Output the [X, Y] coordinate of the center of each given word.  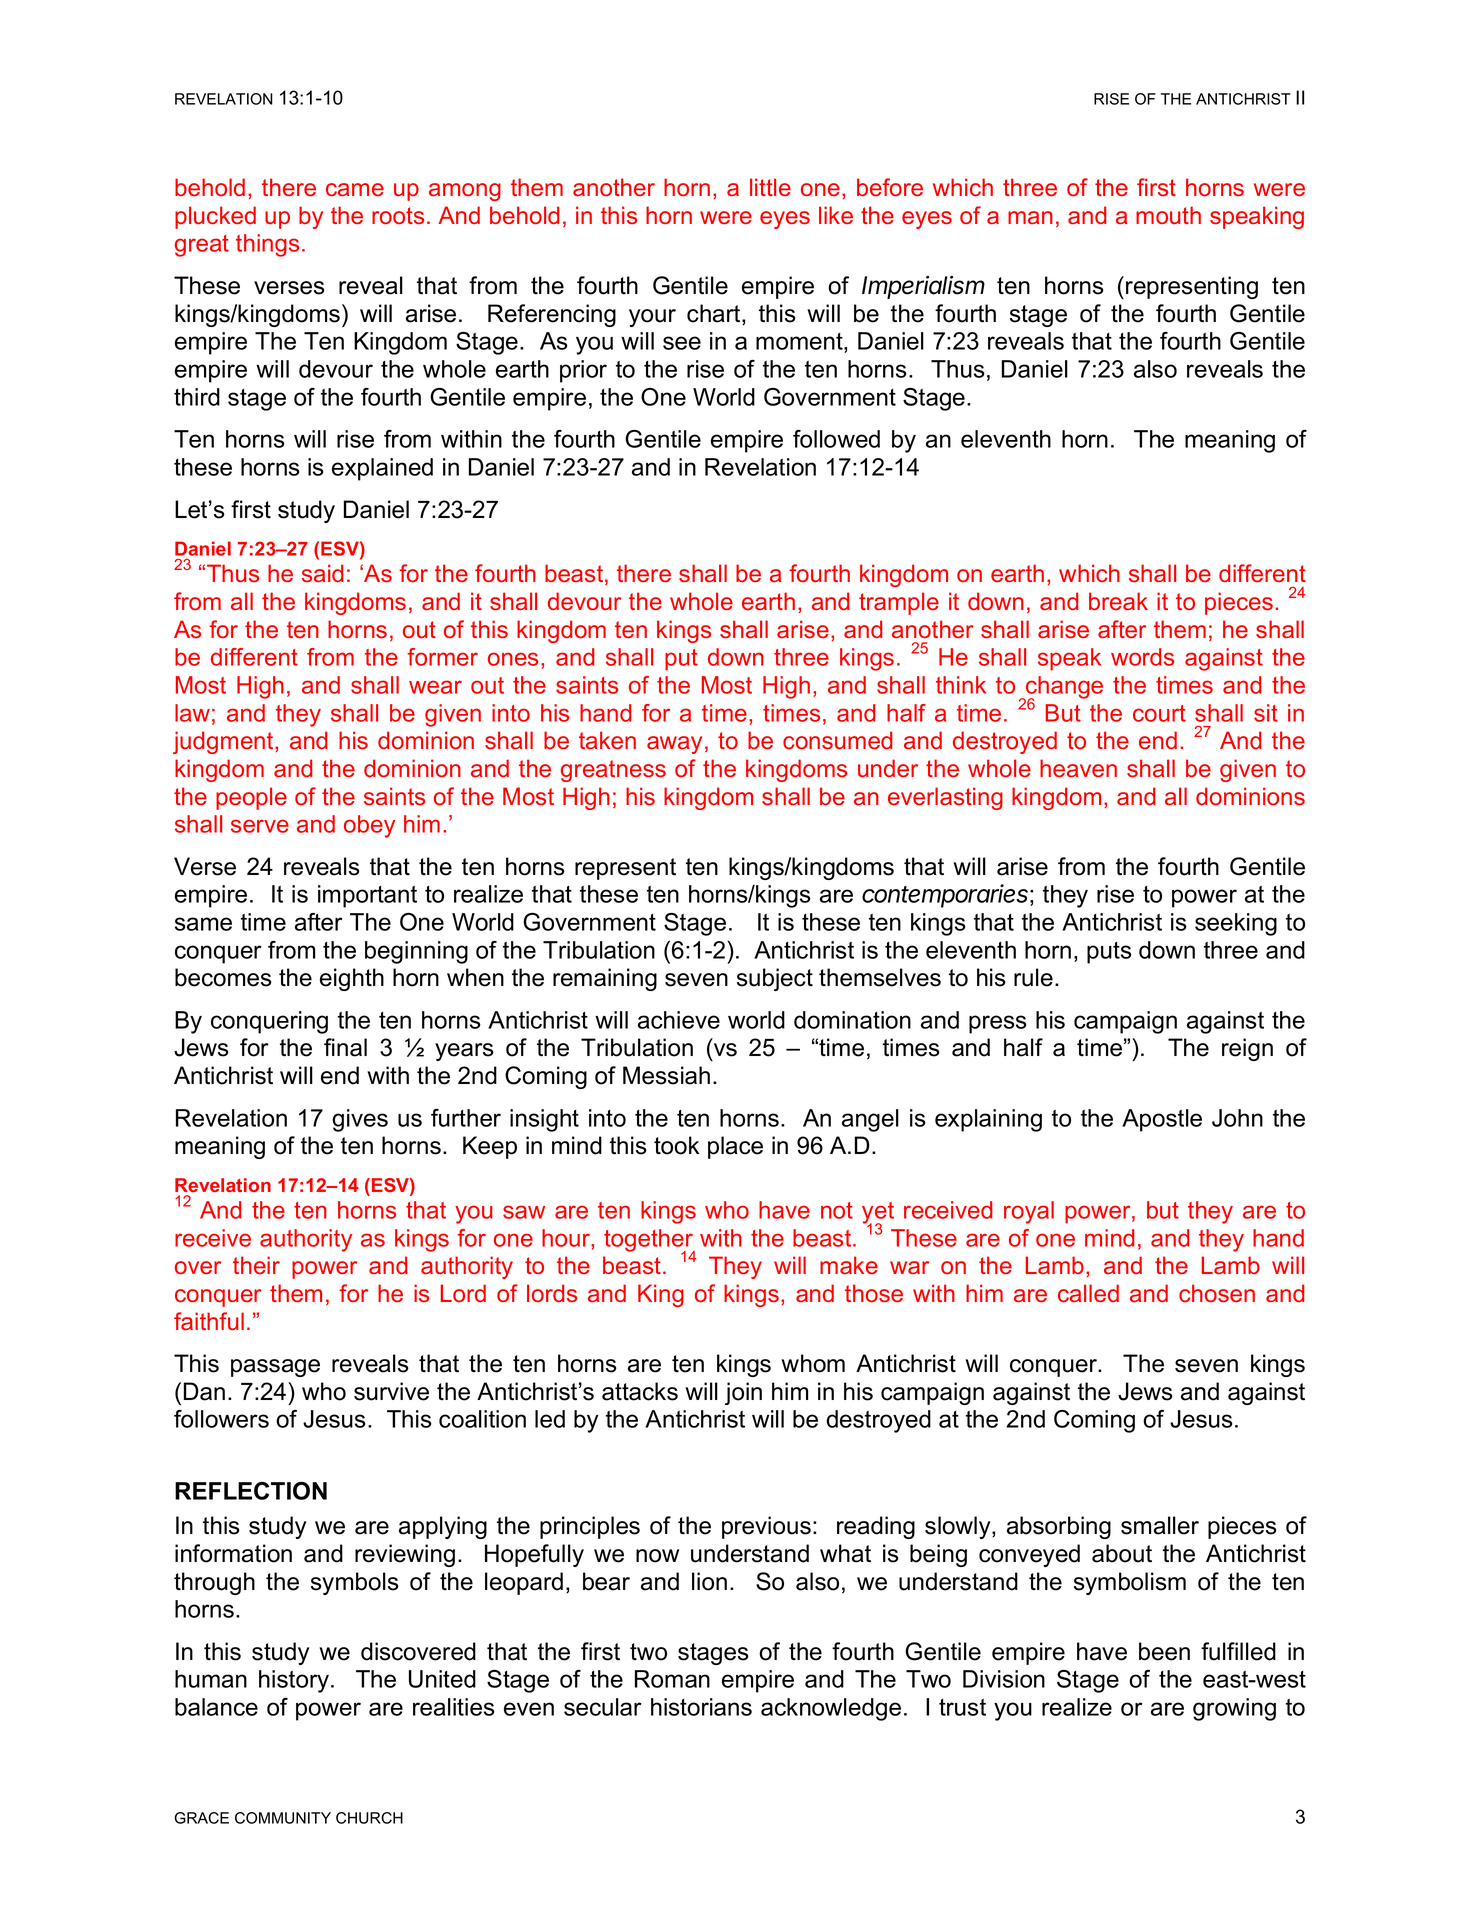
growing [1234, 1709]
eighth [352, 979]
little [770, 187]
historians [701, 1707]
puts [1109, 953]
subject [775, 979]
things [267, 245]
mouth [1168, 215]
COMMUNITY [283, 1818]
